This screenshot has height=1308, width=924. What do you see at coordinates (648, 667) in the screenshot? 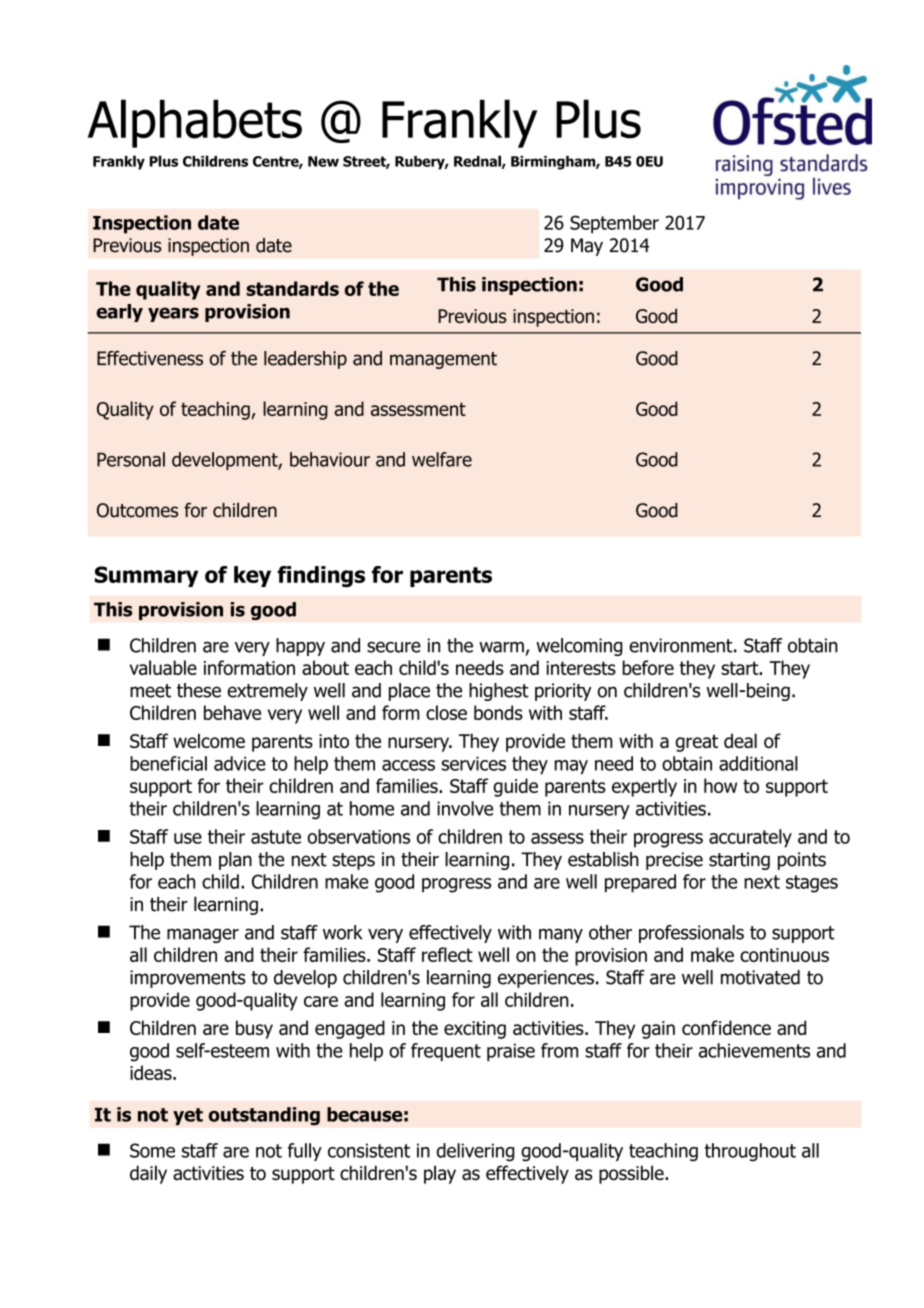
I see `before` at bounding box center [648, 667].
